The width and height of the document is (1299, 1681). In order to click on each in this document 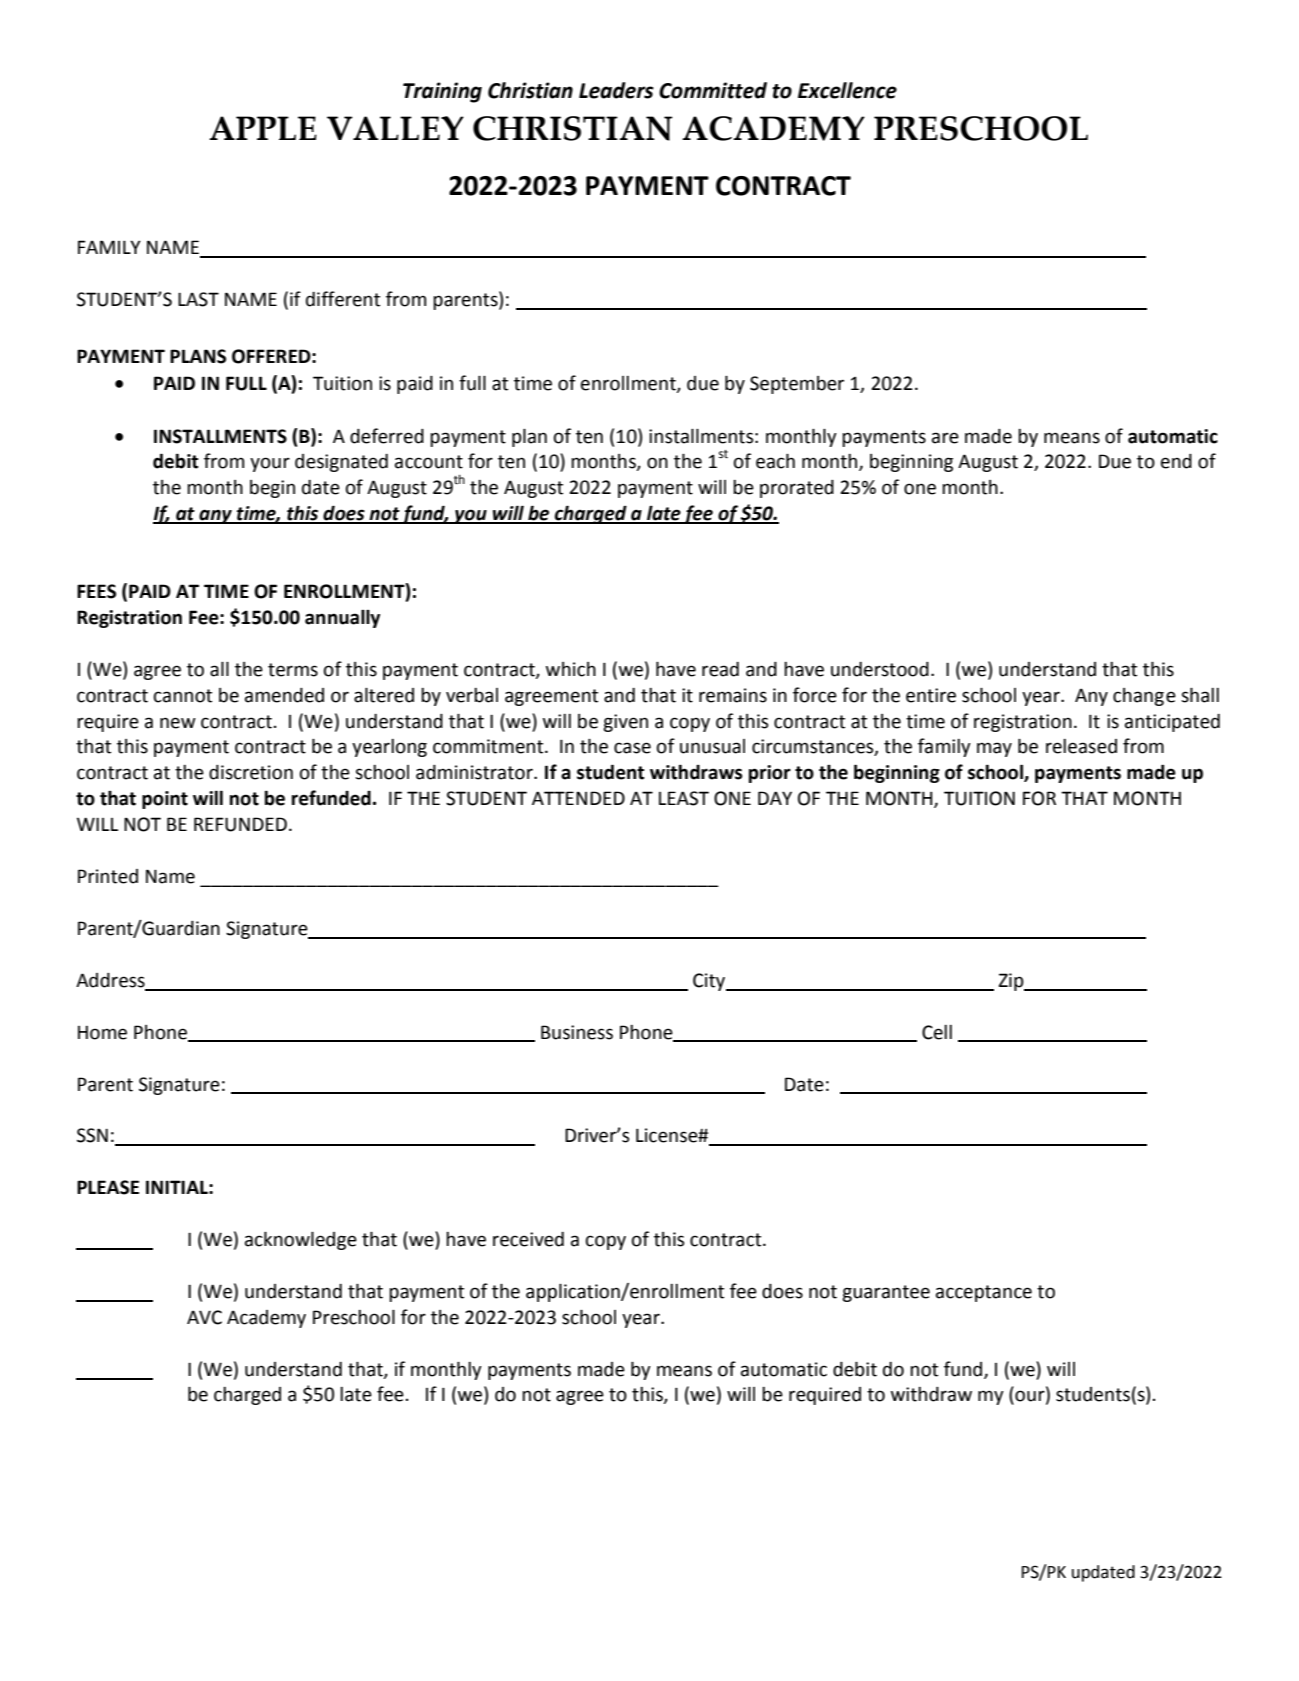, I will do `click(775, 461)`.
